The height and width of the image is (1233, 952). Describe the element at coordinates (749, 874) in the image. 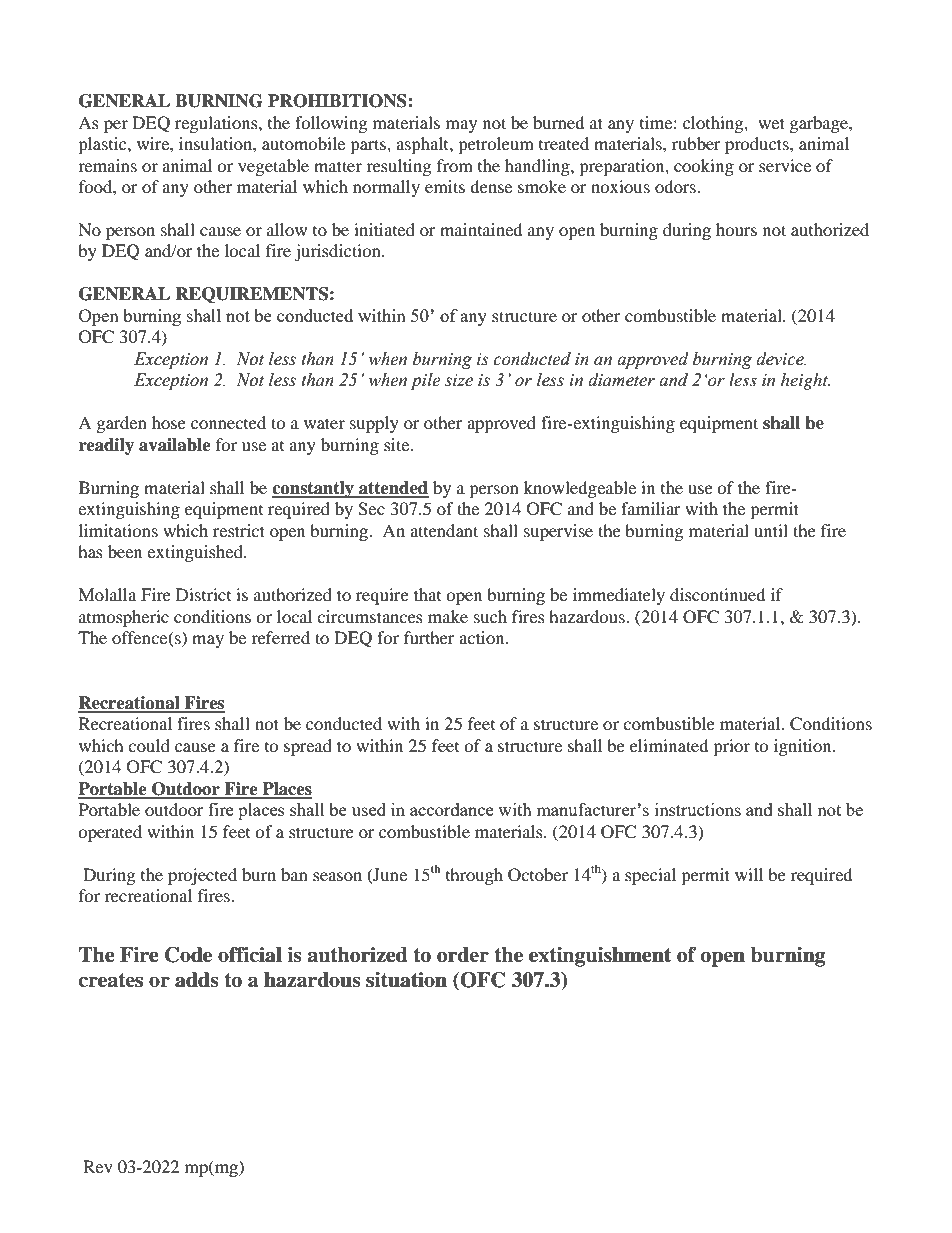

I see `will` at that location.
